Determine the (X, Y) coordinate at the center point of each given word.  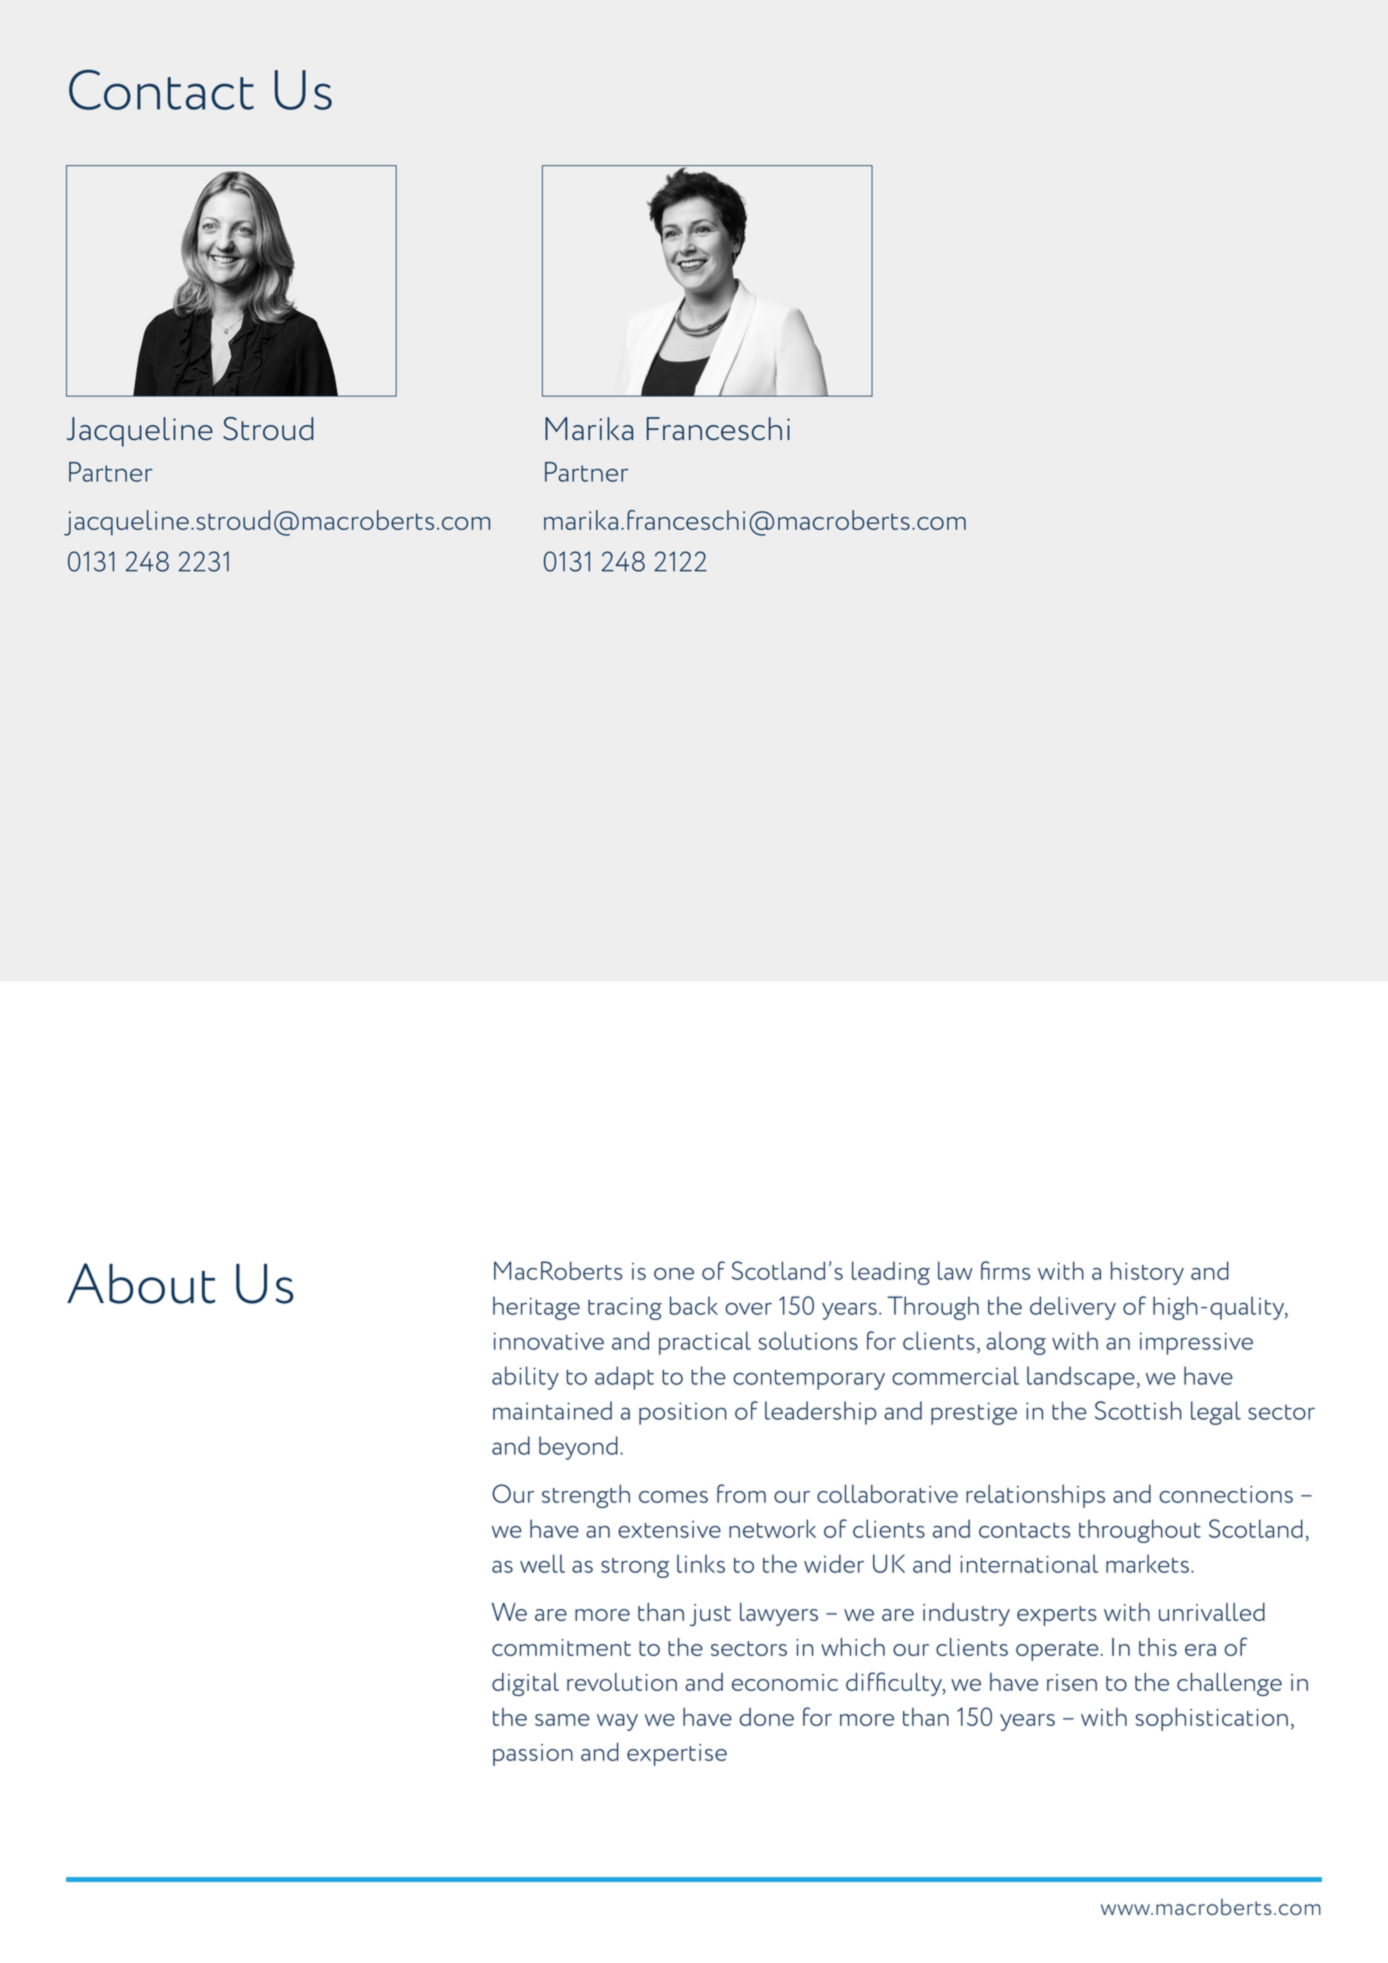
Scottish (1138, 1410)
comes (673, 1497)
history (1147, 1273)
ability (525, 1378)
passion (533, 1755)
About (141, 1283)
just (710, 1615)
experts (1056, 1616)
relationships (1035, 1496)
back (694, 1305)
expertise (677, 1755)
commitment (561, 1647)
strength (586, 1496)
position (683, 1413)
